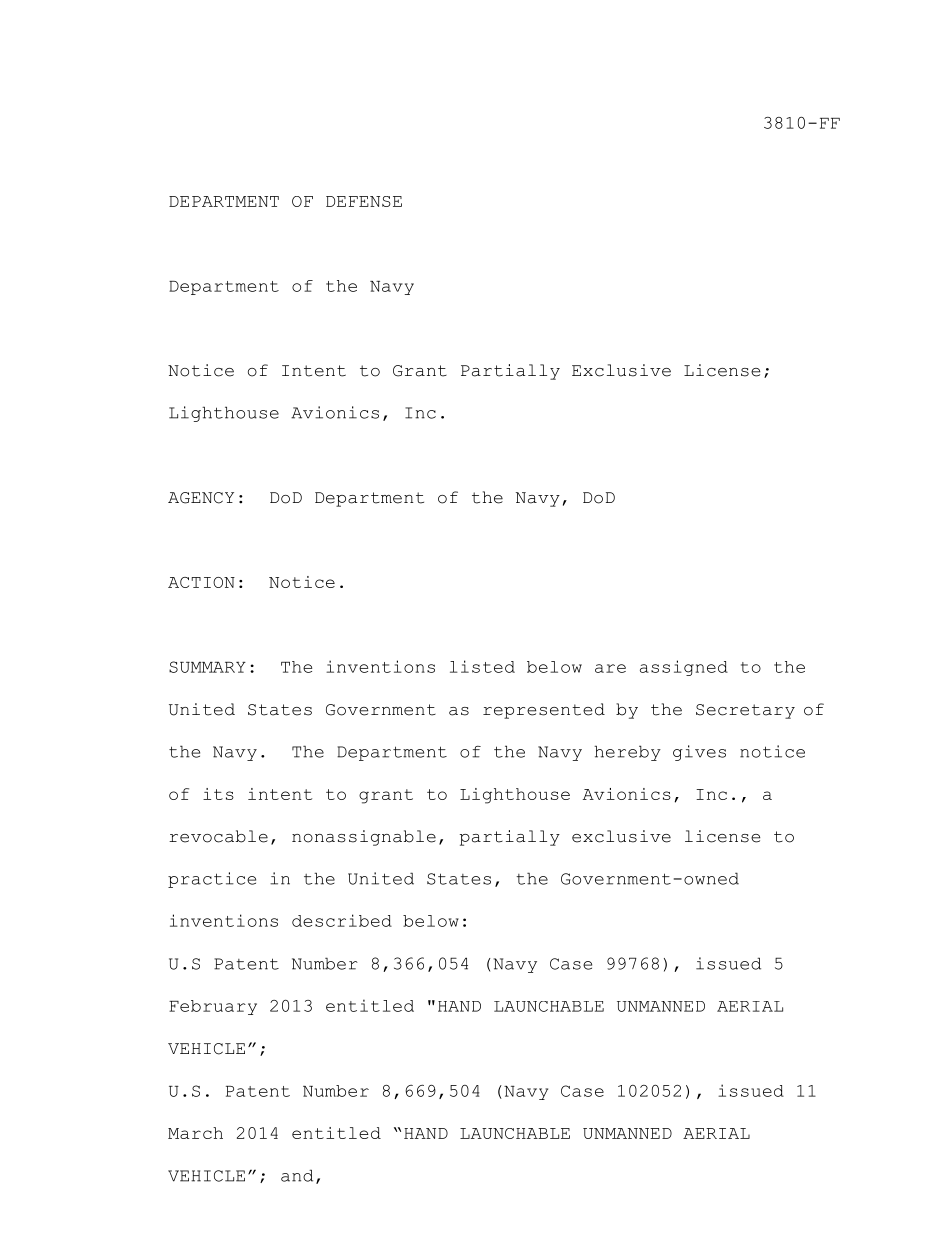 Image resolution: width=952 pixels, height=1233 pixels. I want to click on March, so click(195, 1133).
